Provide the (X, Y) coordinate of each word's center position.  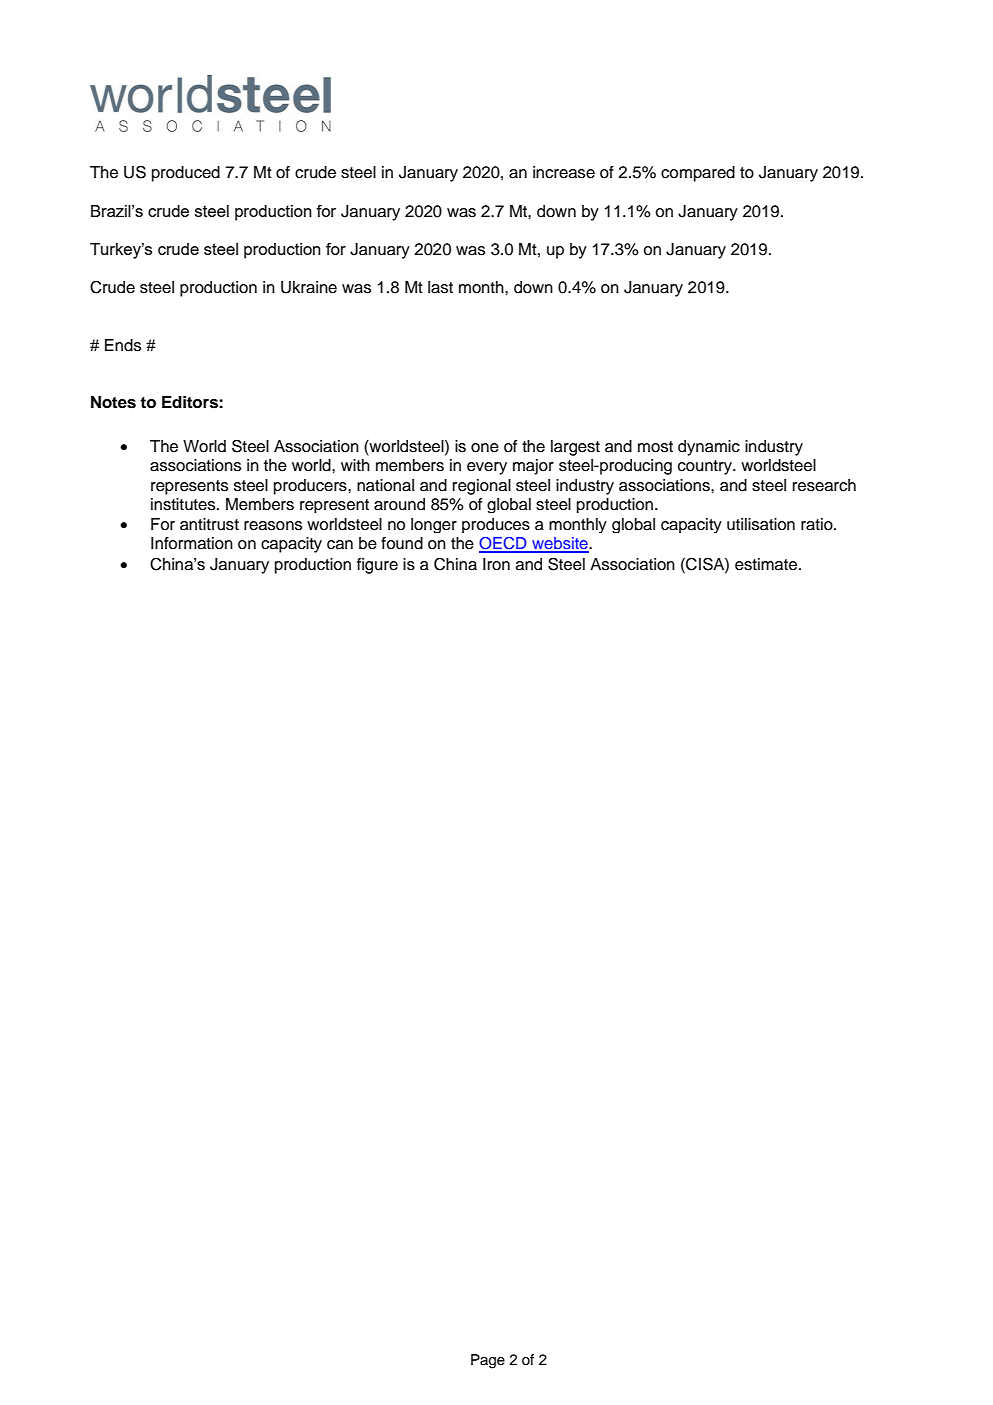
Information (192, 543)
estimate (767, 564)
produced (186, 174)
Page (488, 1361)
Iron (496, 564)
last (440, 287)
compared (698, 174)
